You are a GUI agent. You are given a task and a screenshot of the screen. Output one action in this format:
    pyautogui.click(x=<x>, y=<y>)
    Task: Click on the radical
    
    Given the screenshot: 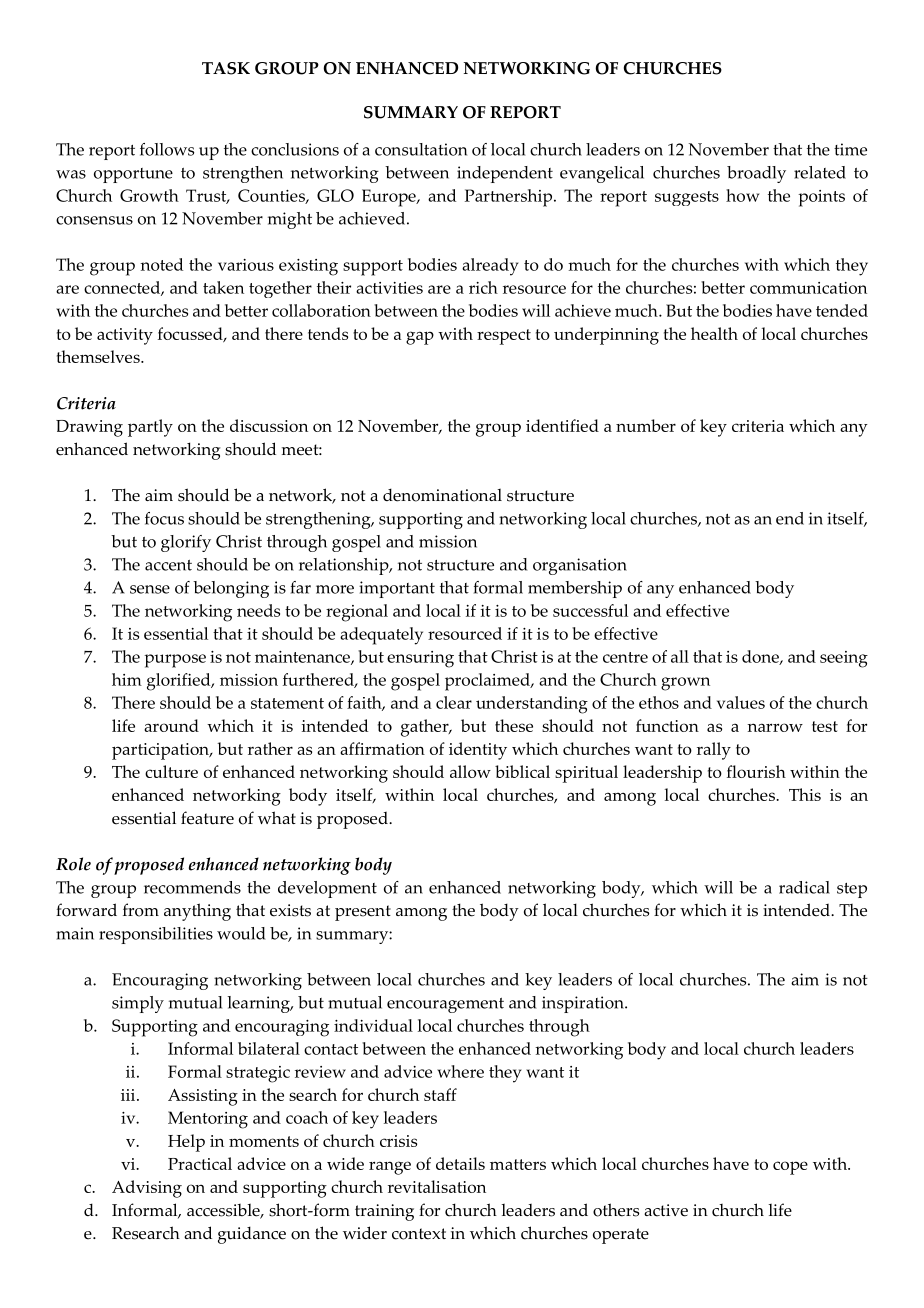 What is the action you would take?
    pyautogui.click(x=804, y=887)
